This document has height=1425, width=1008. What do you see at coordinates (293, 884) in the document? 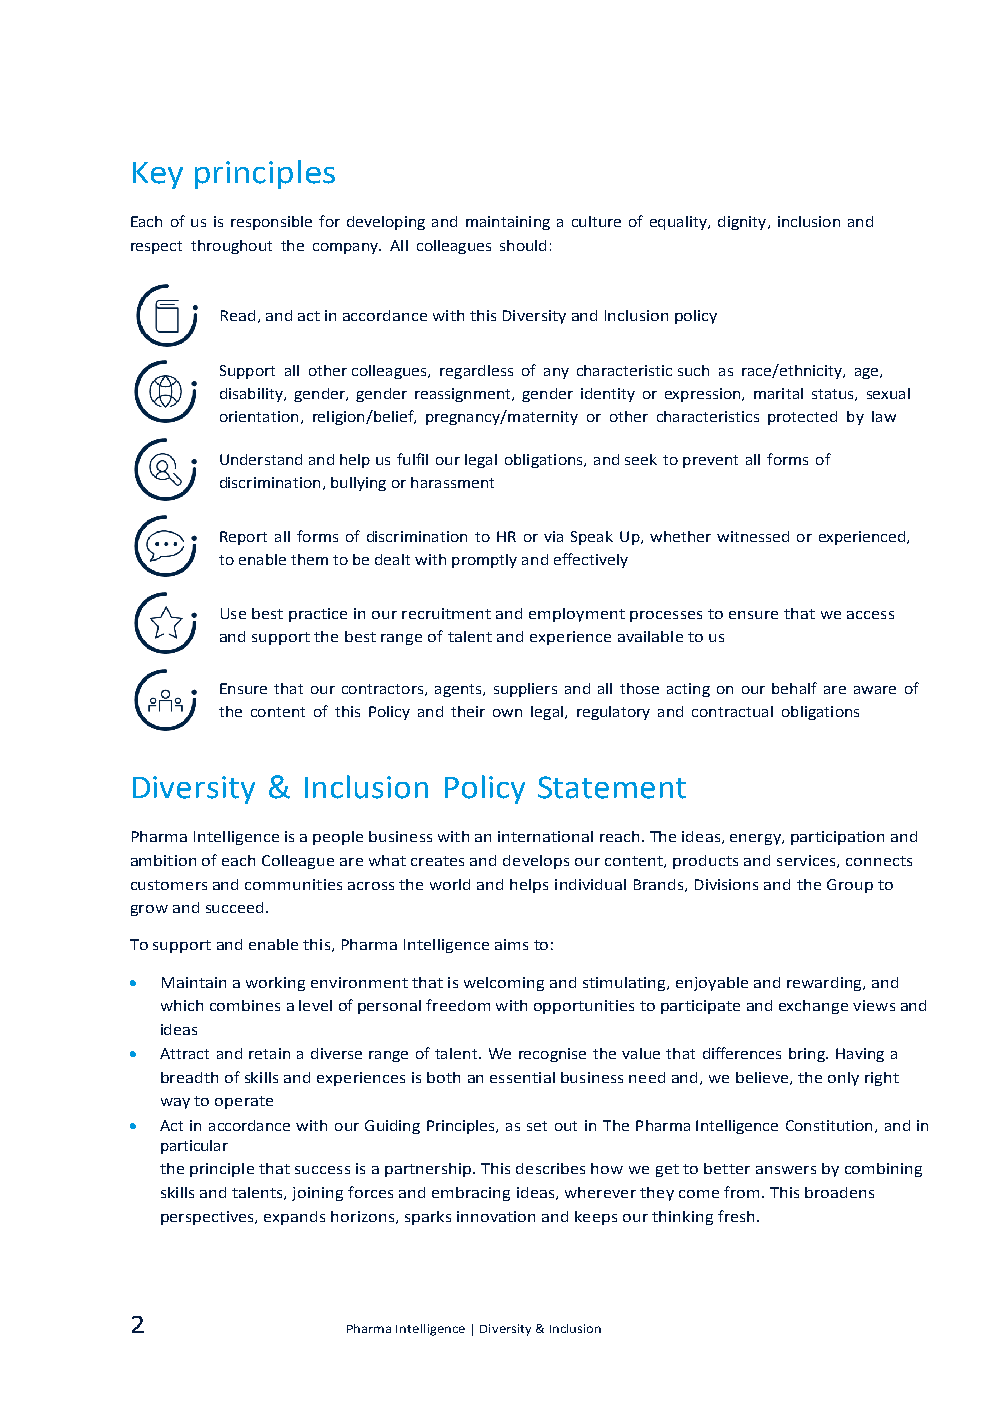
I see `communities` at bounding box center [293, 884].
